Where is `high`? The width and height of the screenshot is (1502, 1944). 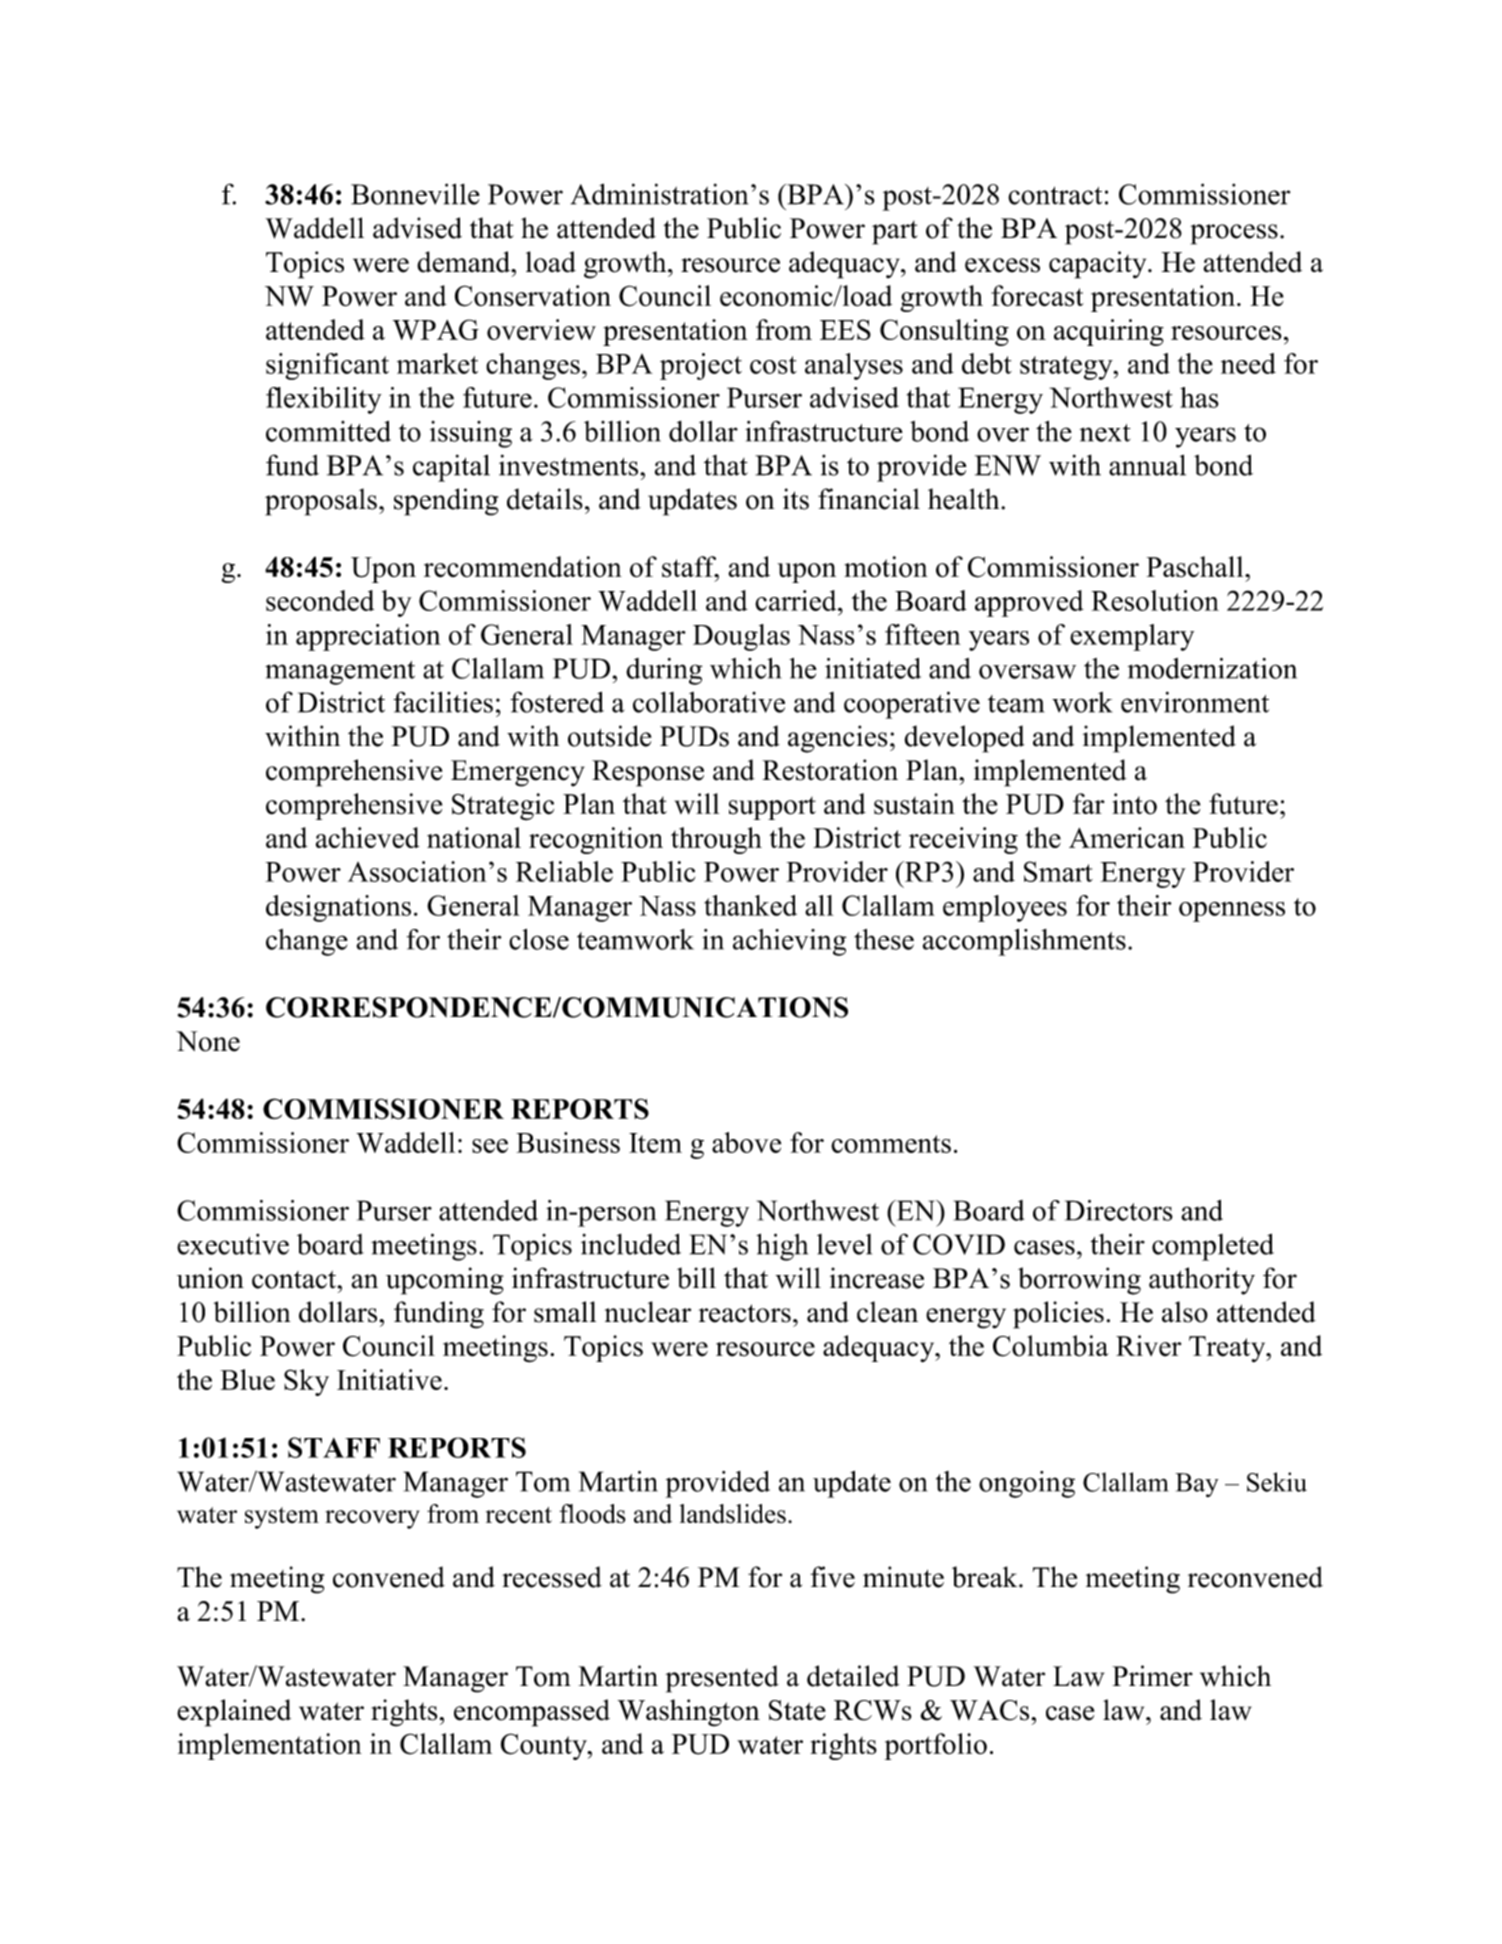 high is located at coordinates (782, 1247).
